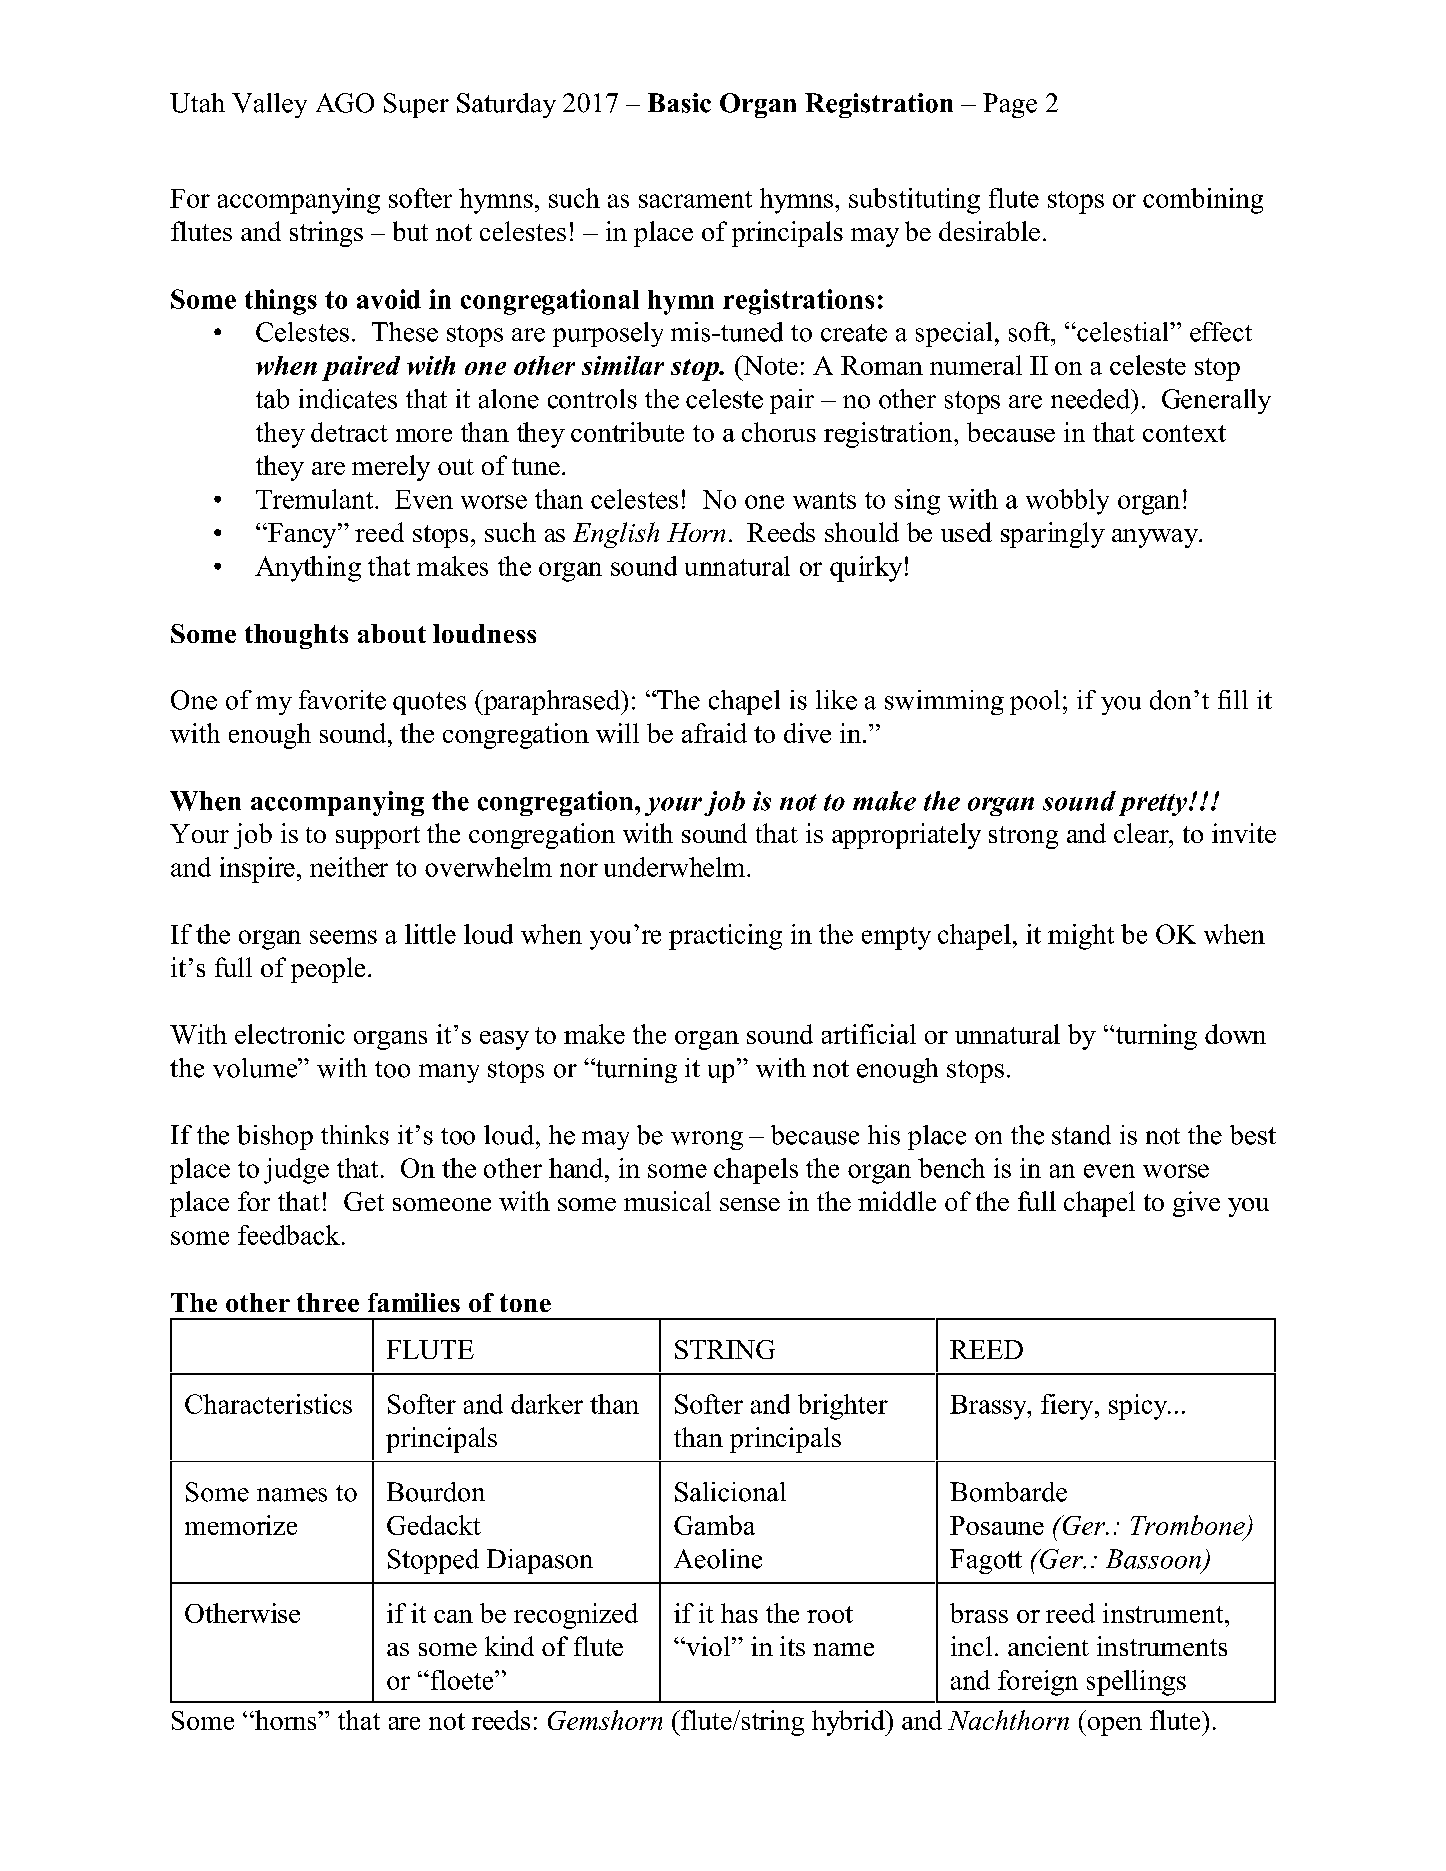 The image size is (1446, 1871). Describe the element at coordinates (725, 937) in the image. I see `practicing` at that location.
